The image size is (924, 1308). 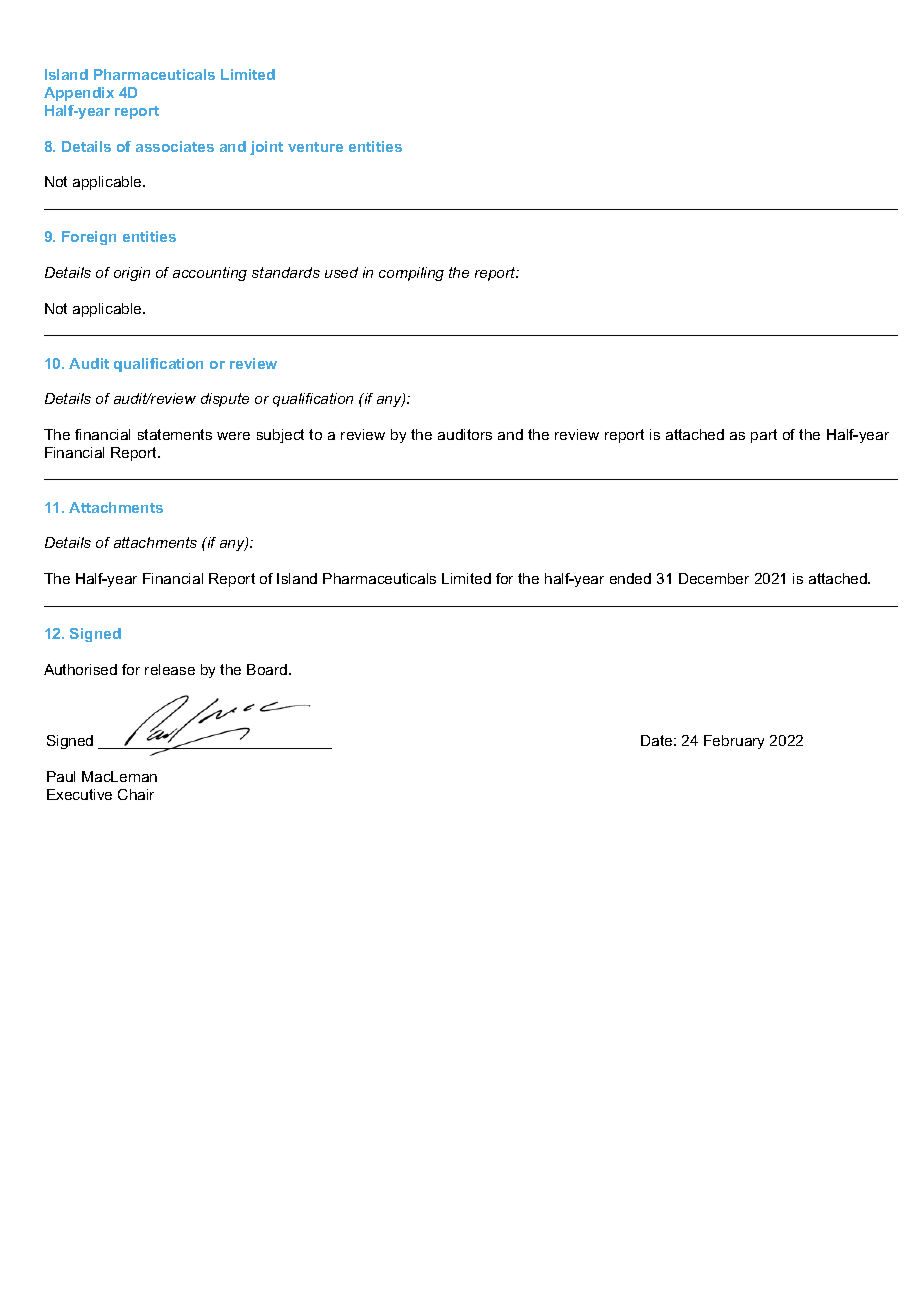 I want to click on ended, so click(x=630, y=578).
